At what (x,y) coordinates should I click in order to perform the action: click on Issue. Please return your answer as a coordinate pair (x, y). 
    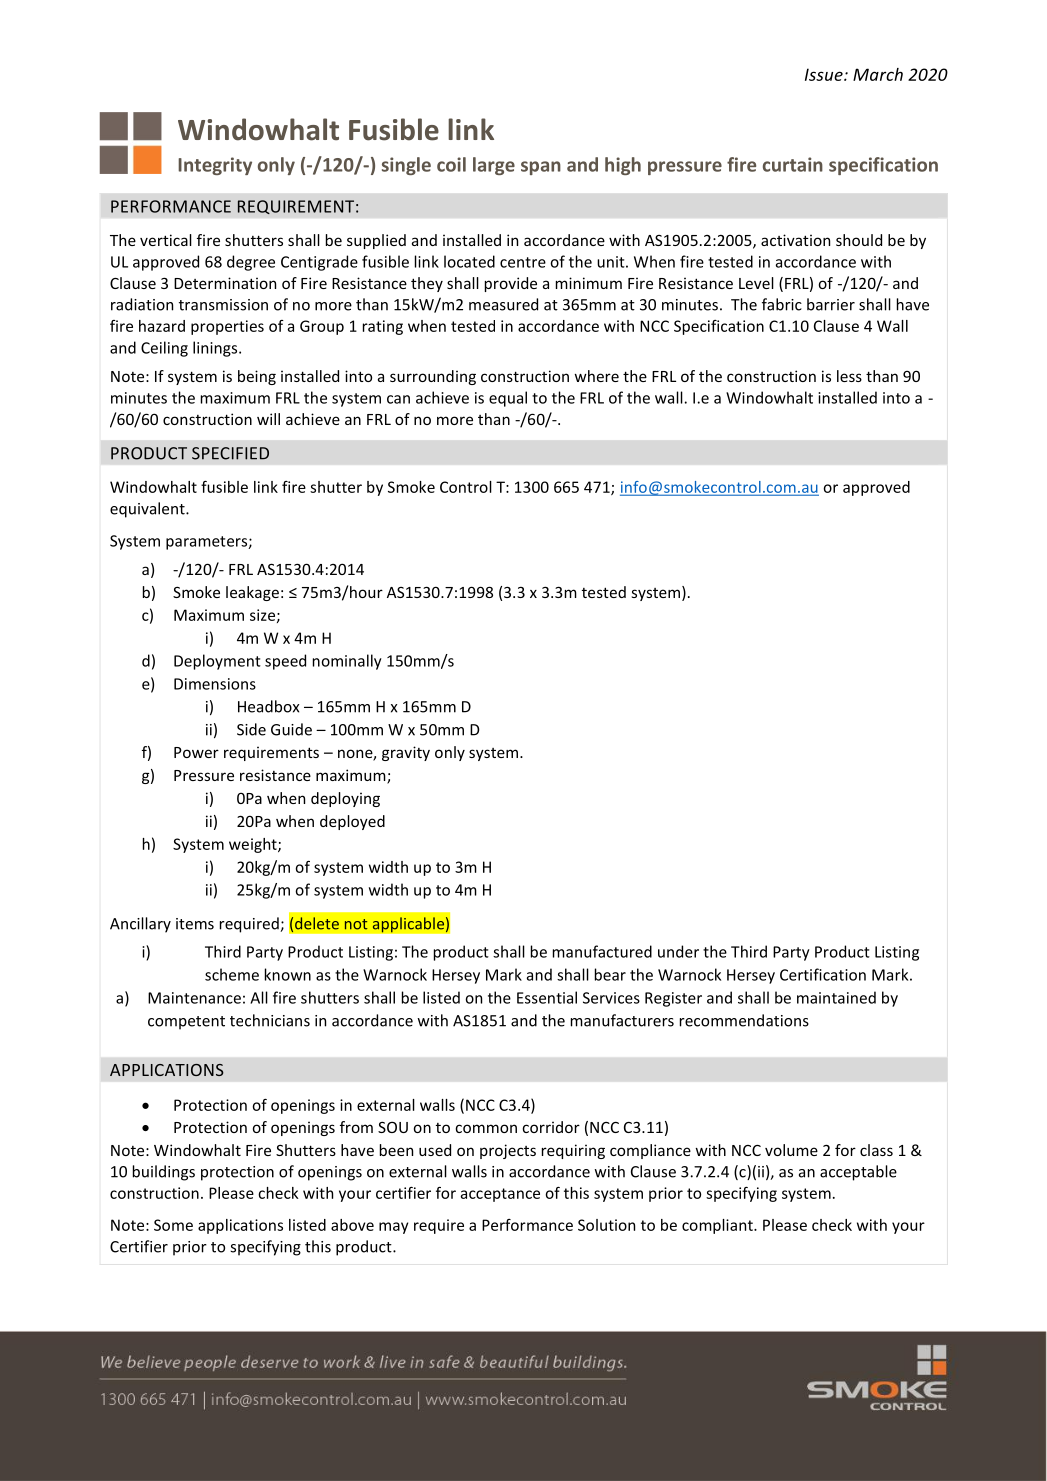
    Looking at the image, I should click on (825, 74).
